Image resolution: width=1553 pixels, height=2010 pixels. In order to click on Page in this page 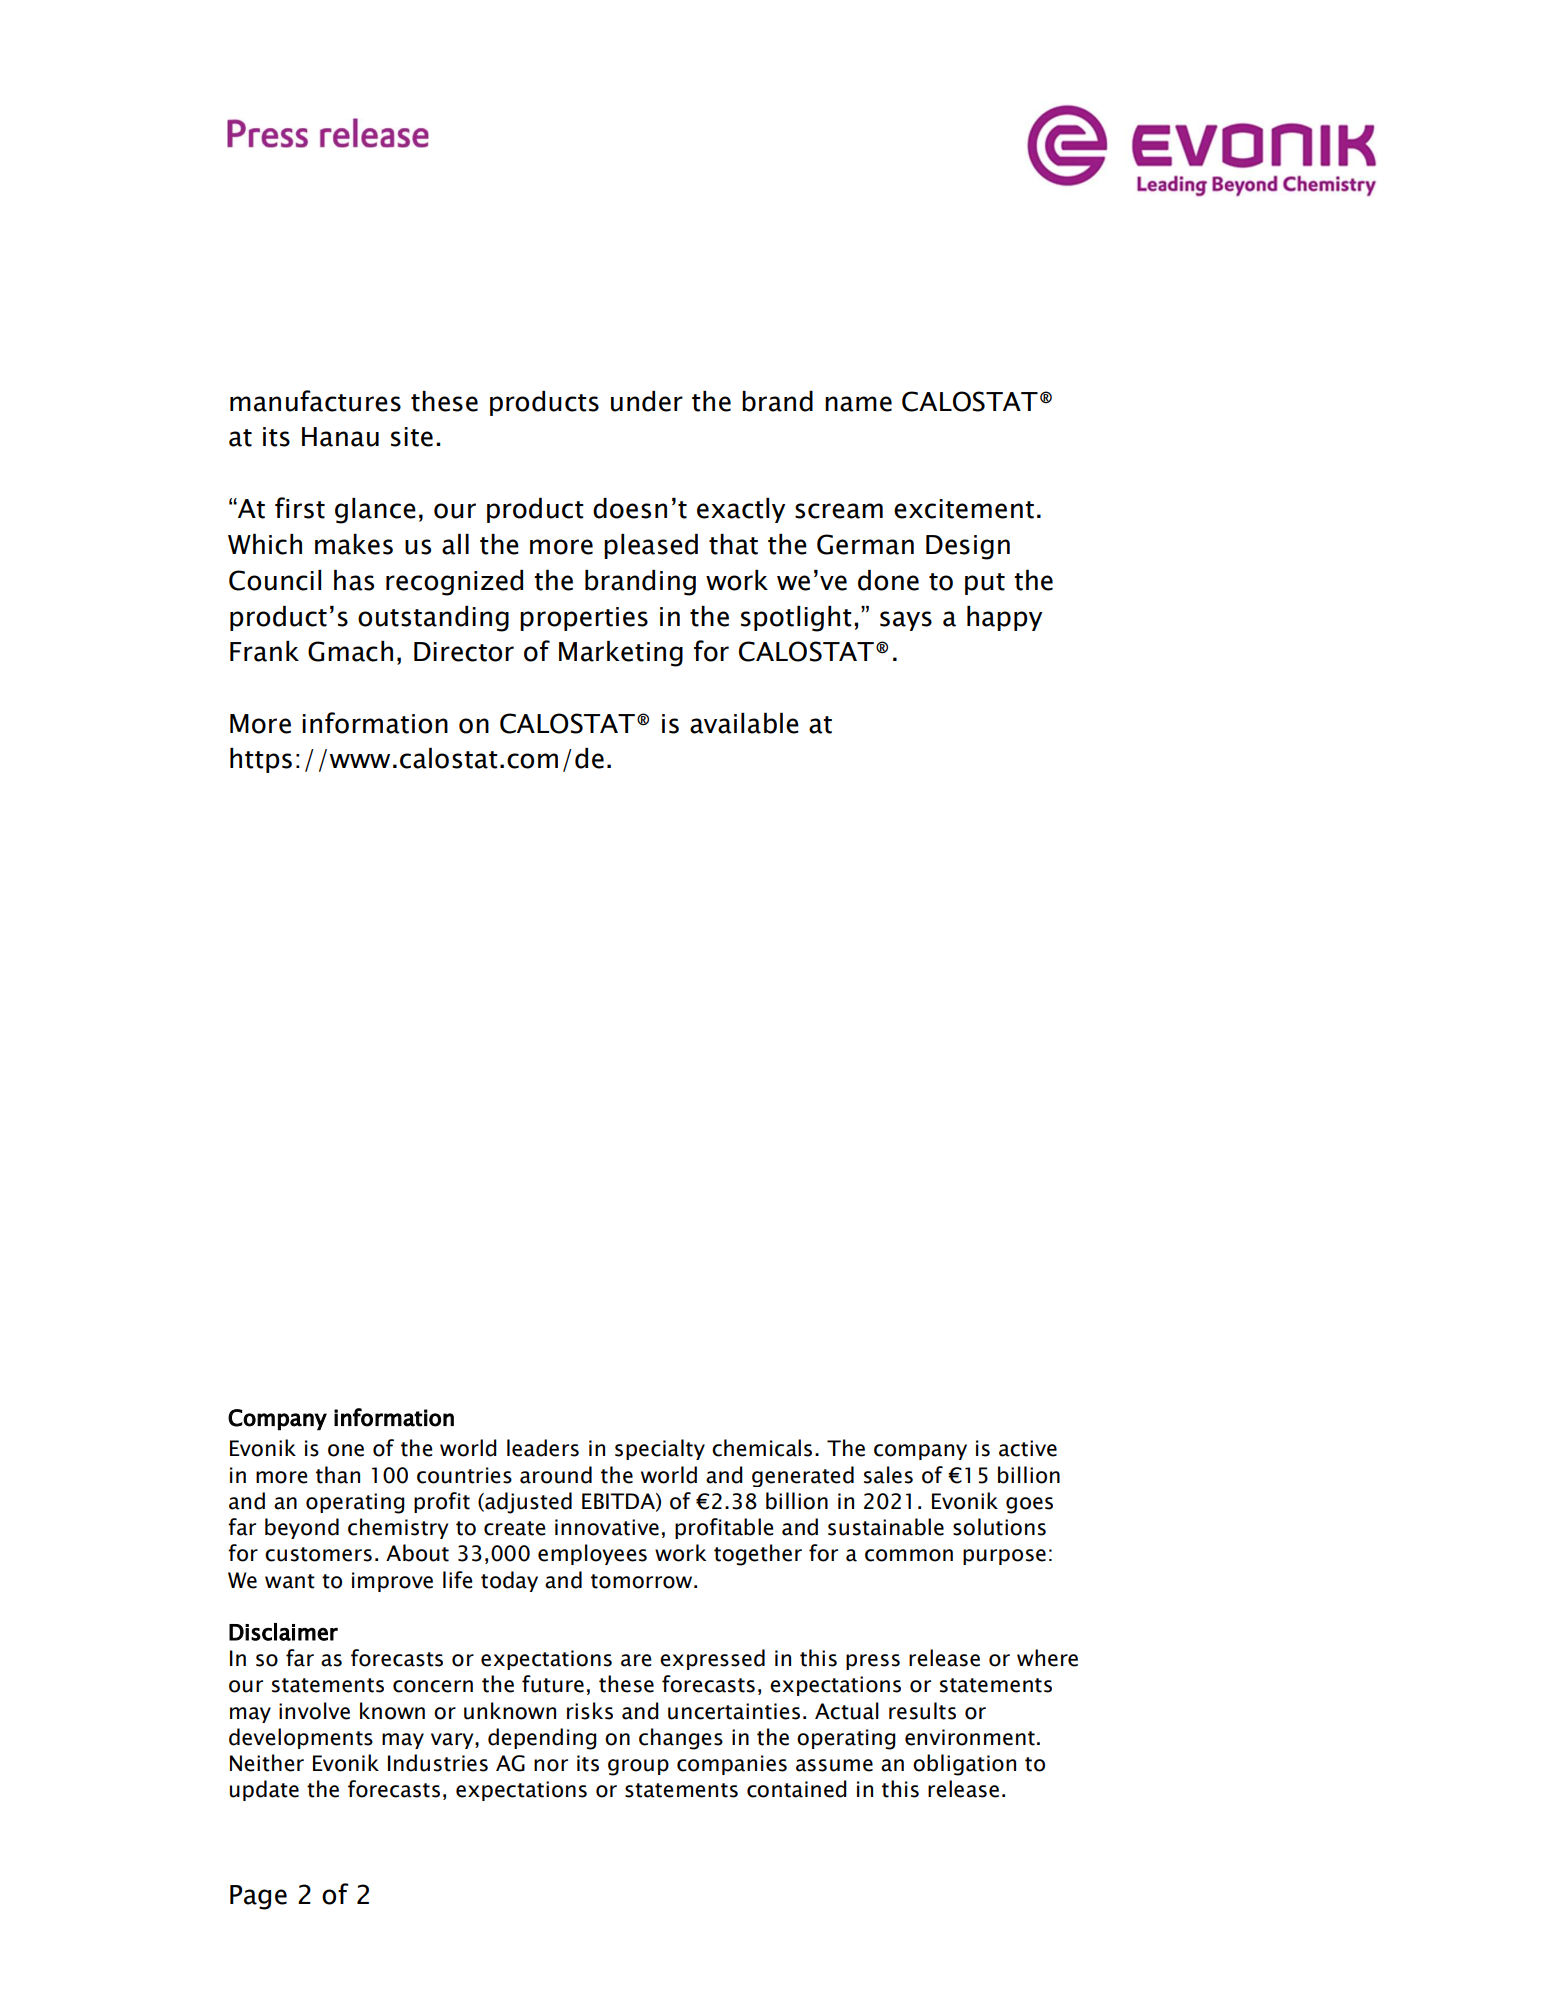, I will do `click(258, 1897)`.
